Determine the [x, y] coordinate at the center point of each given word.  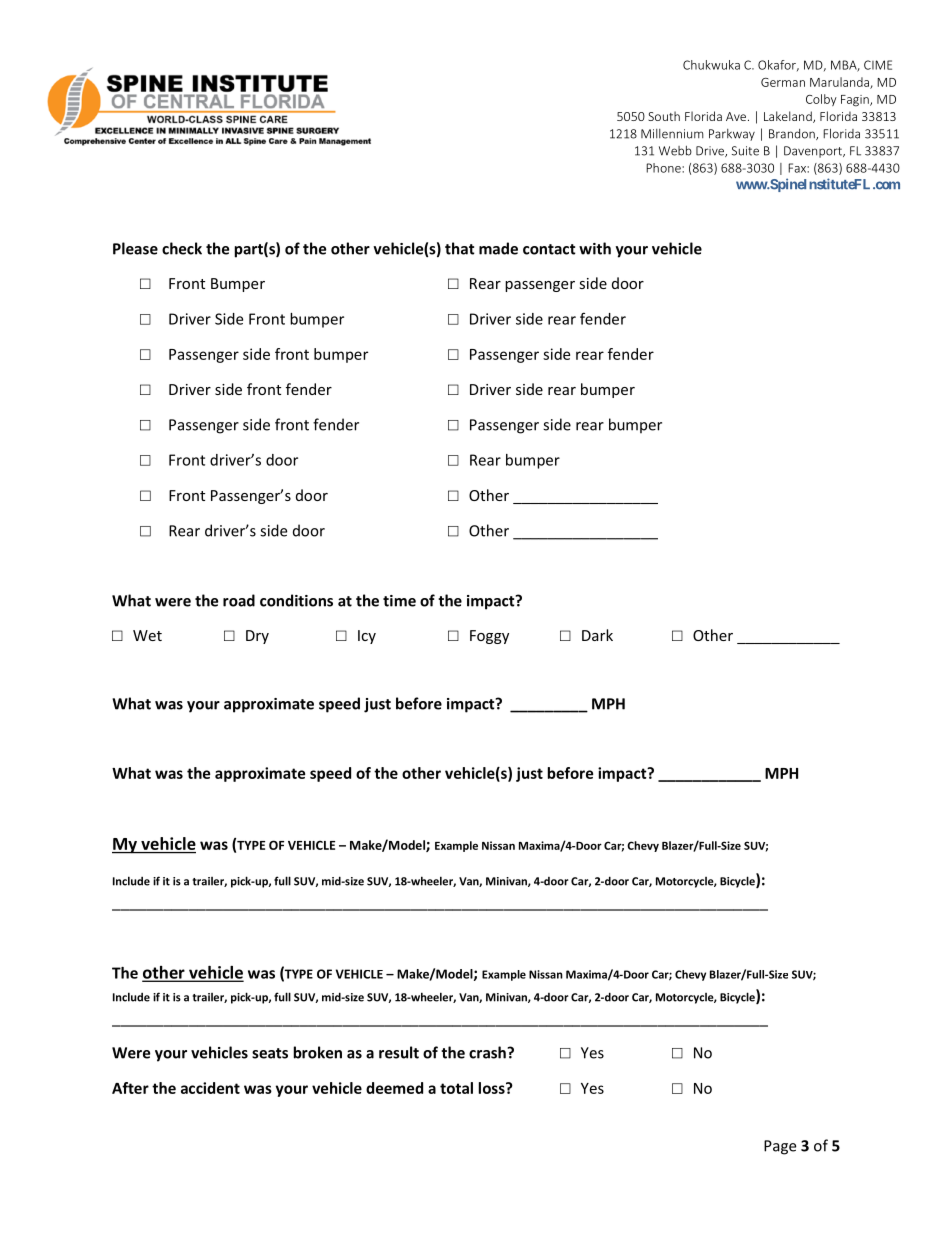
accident [210, 1088]
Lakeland [789, 117]
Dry [257, 637]
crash [488, 1052]
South [664, 116]
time [399, 601]
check [182, 248]
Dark [597, 635]
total [456, 1088]
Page [780, 1147]
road [239, 600]
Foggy [489, 637]
